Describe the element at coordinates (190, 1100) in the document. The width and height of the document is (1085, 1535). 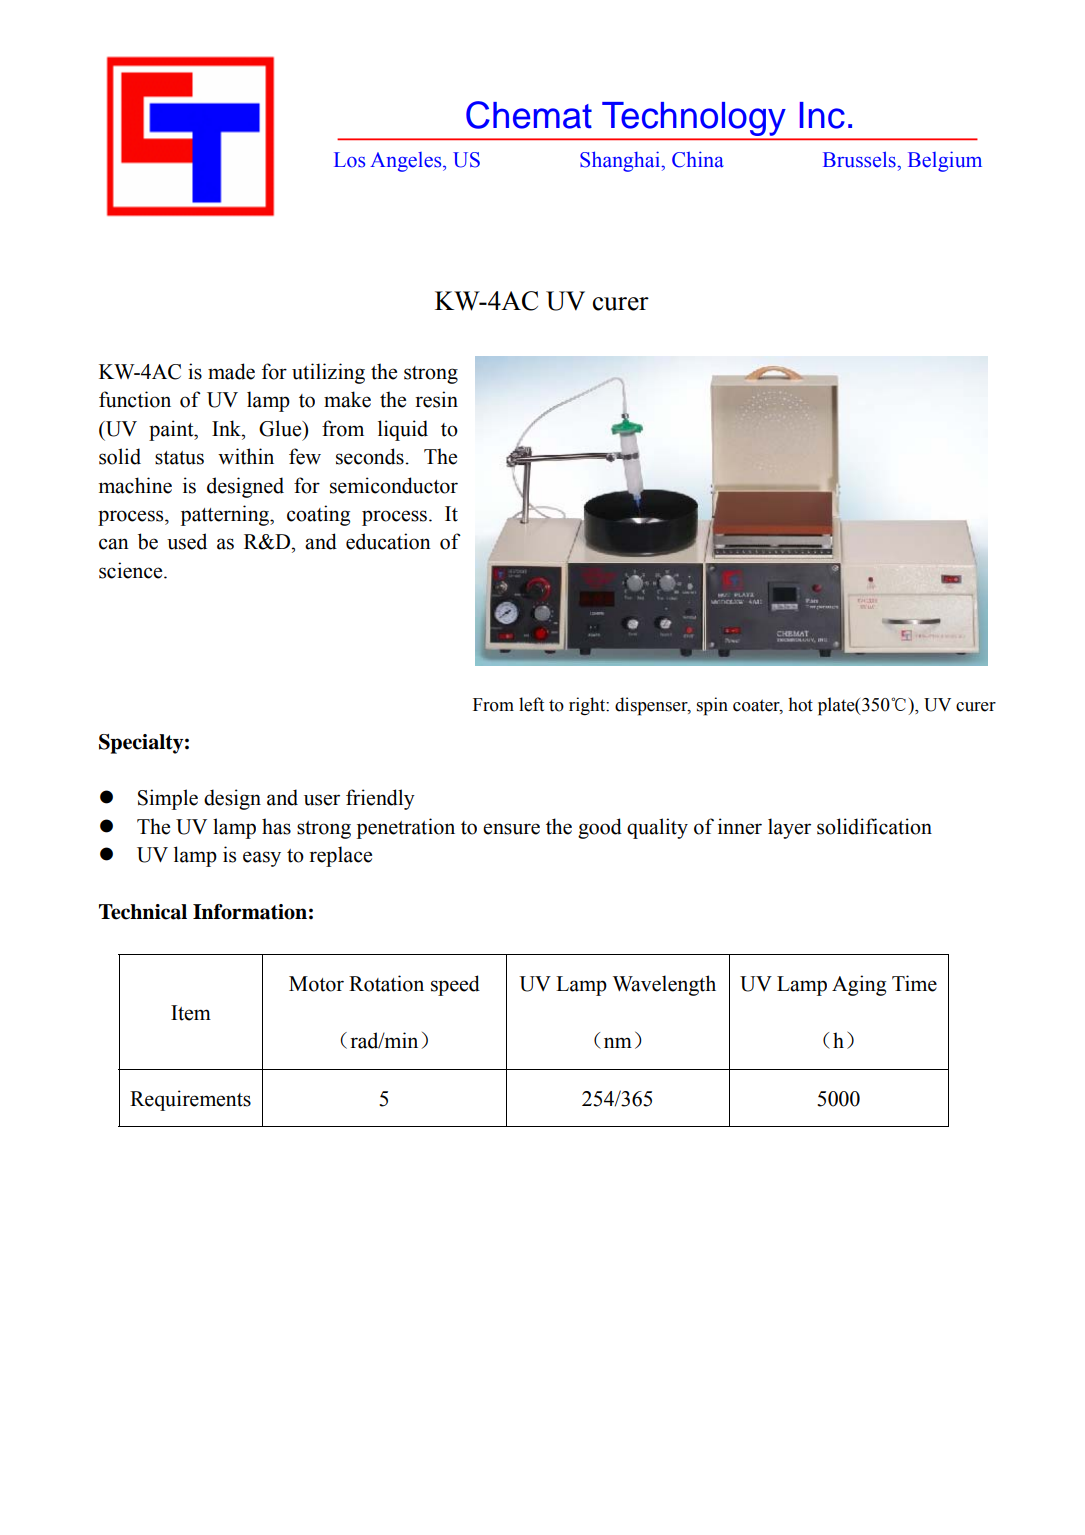
I see `Requirements` at that location.
